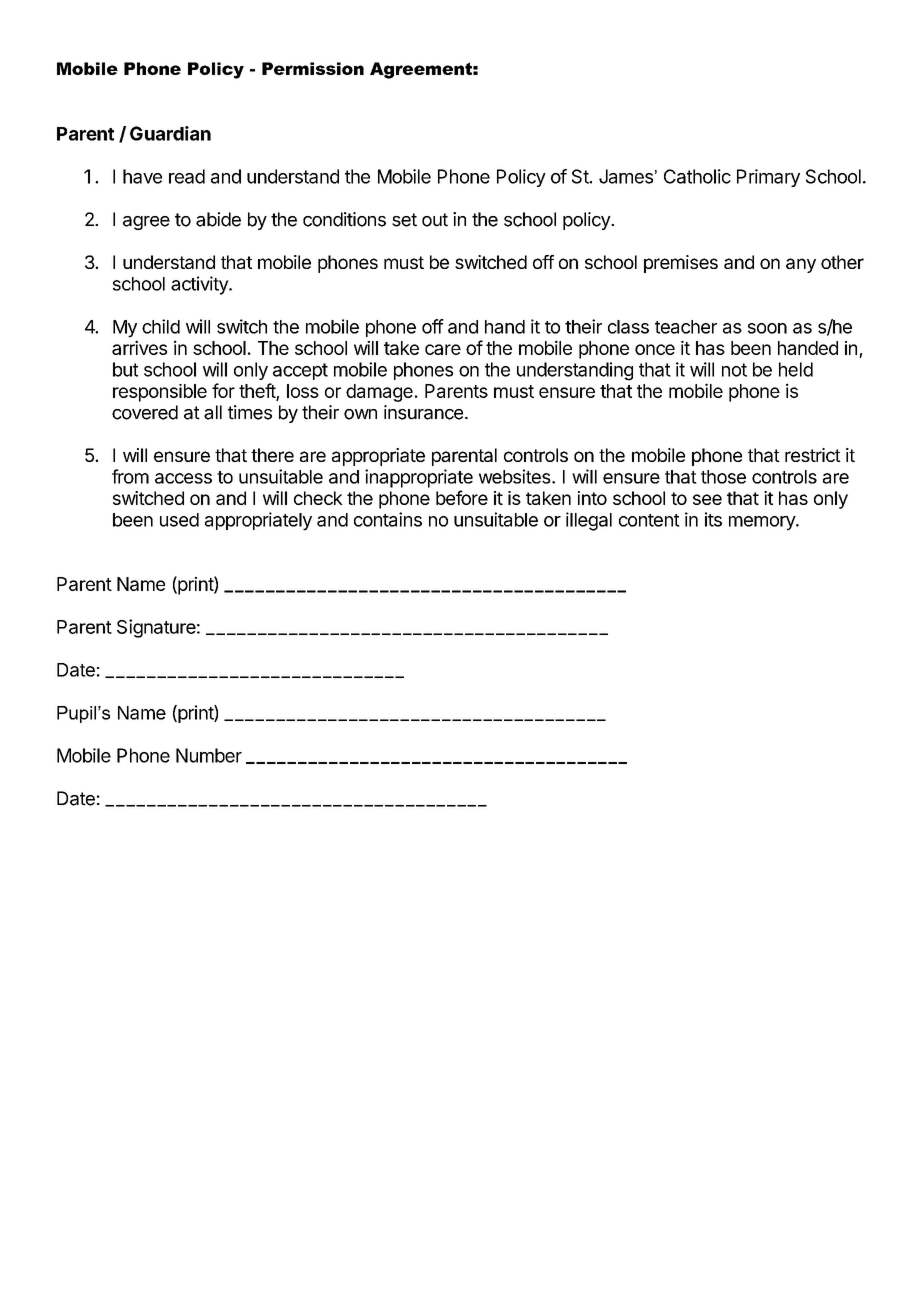 The height and width of the document is (1308, 924). What do you see at coordinates (313, 68) in the document?
I see `Permission` at bounding box center [313, 68].
